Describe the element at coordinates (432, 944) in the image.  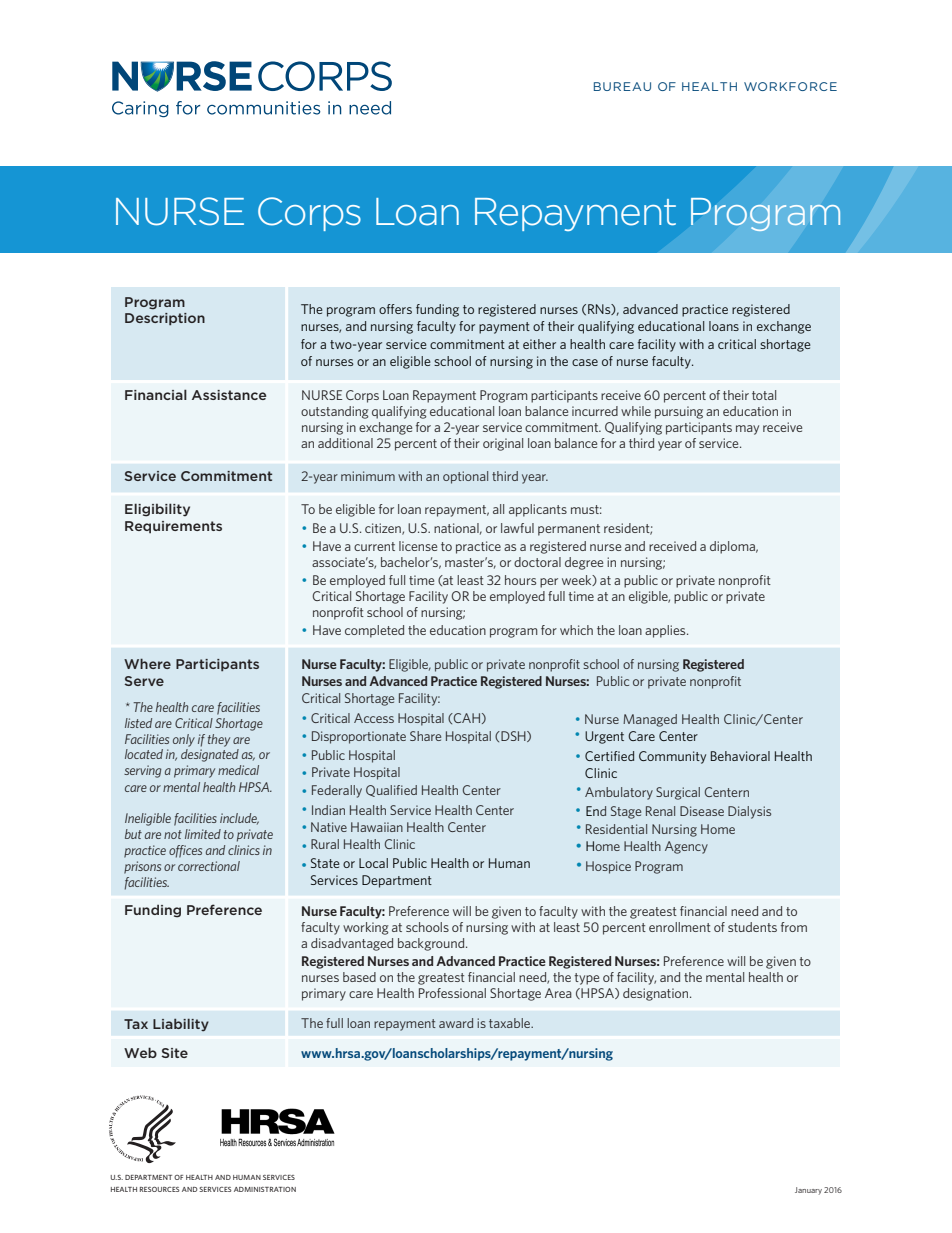
I see `background` at that location.
